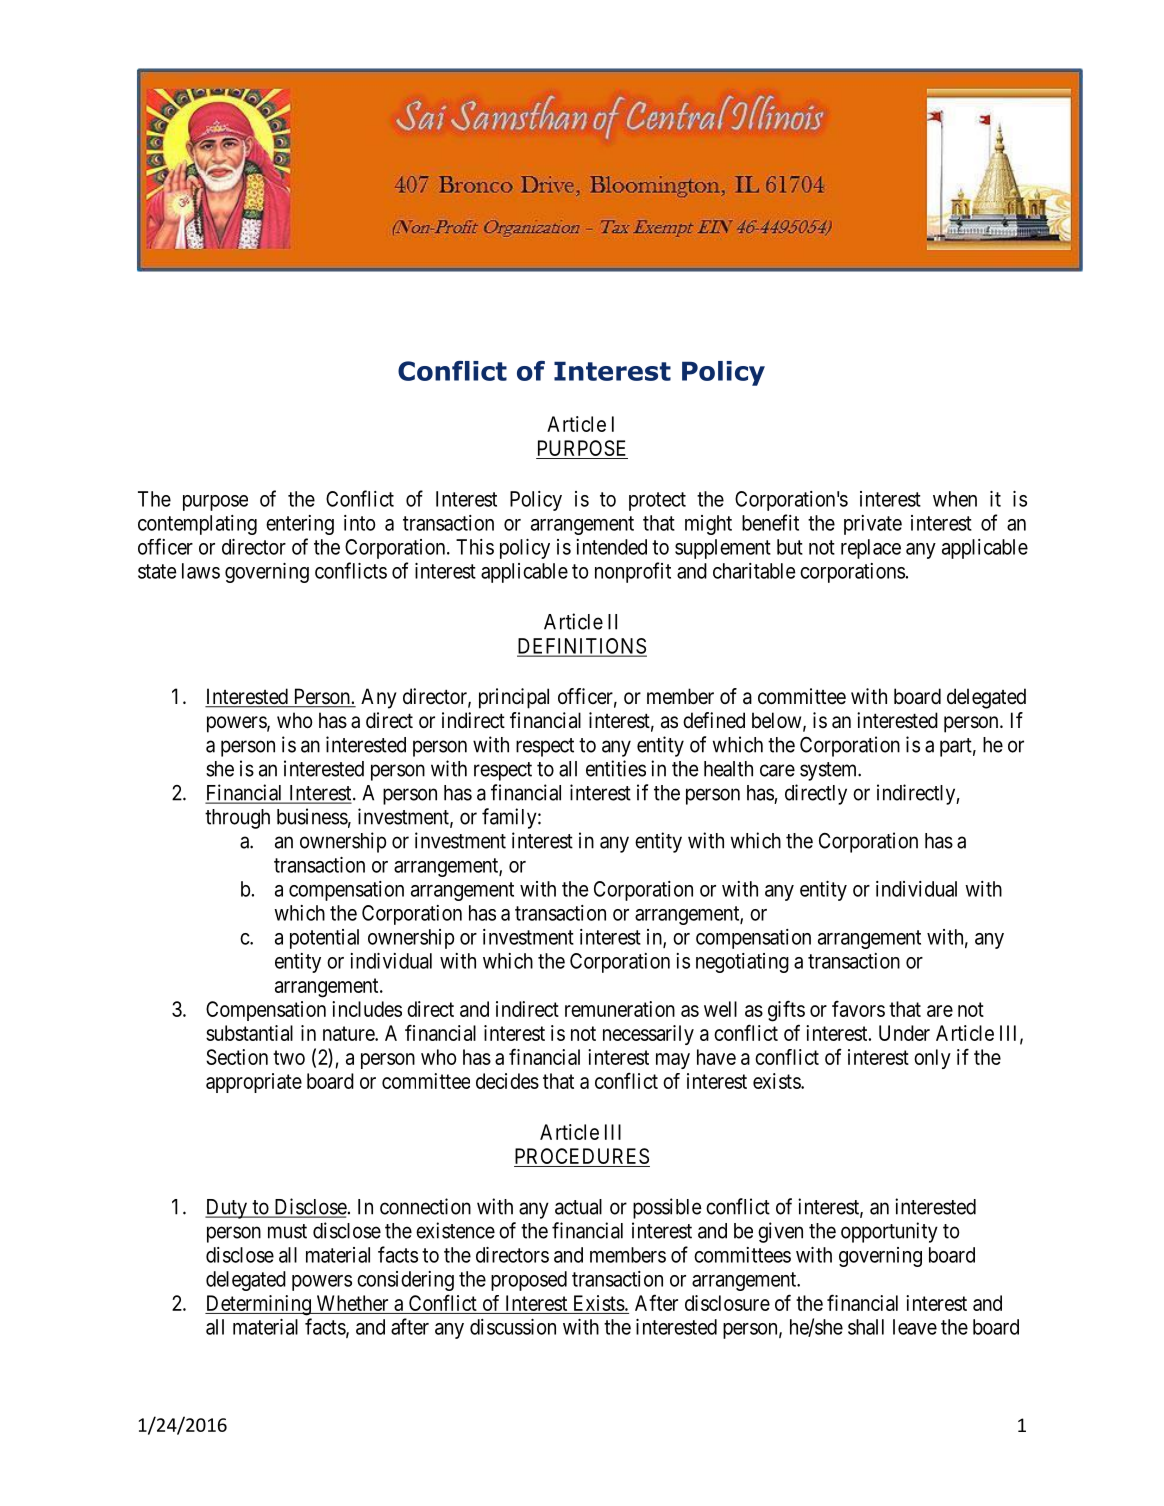 Image resolution: width=1164 pixels, height=1506 pixels. I want to click on remuneration, so click(620, 1009).
